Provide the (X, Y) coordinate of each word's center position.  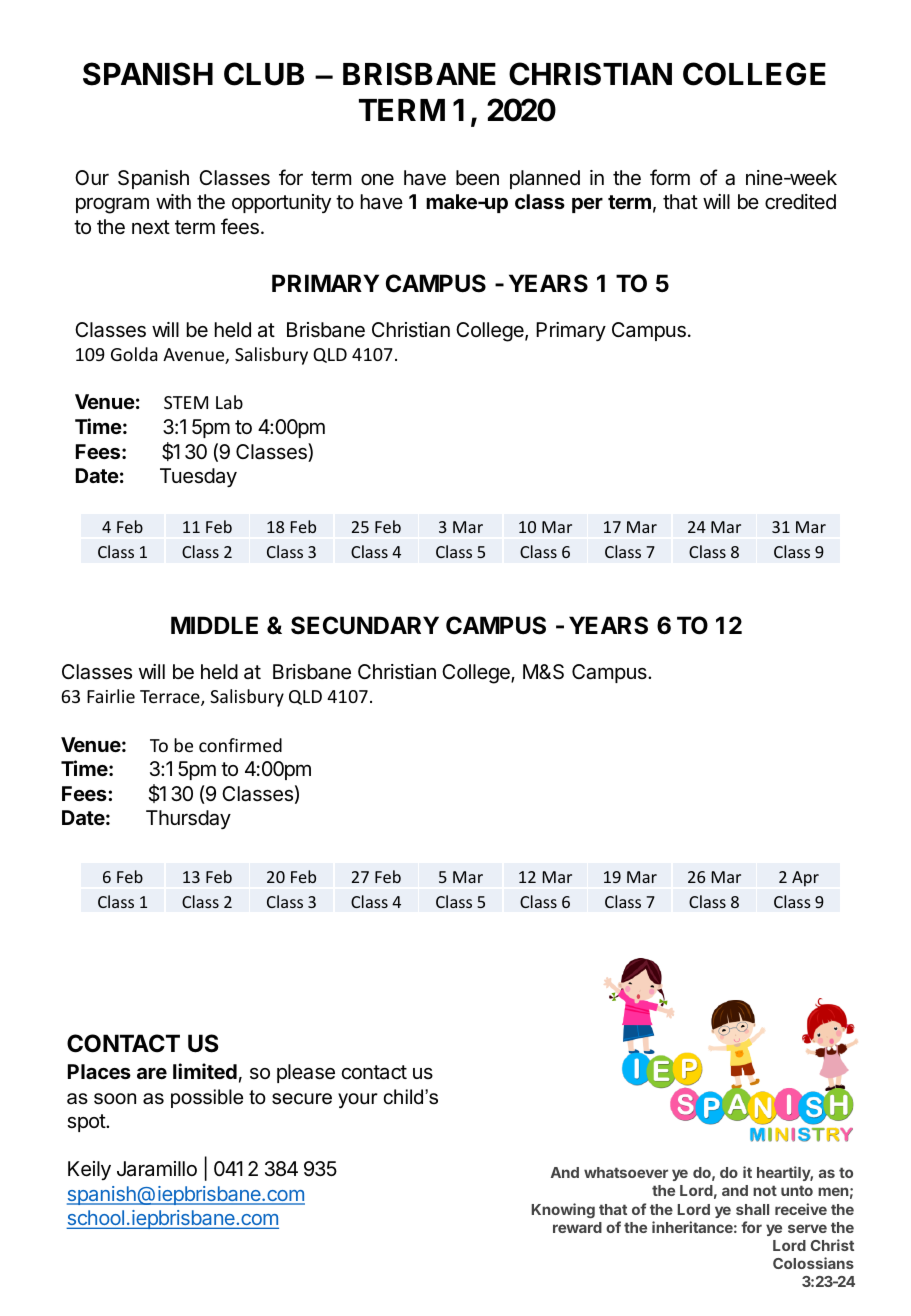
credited (800, 201)
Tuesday (198, 477)
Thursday (188, 819)
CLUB (264, 74)
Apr (805, 879)
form (670, 177)
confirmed (240, 745)
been (477, 178)
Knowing (563, 1210)
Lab (229, 402)
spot (87, 1123)
